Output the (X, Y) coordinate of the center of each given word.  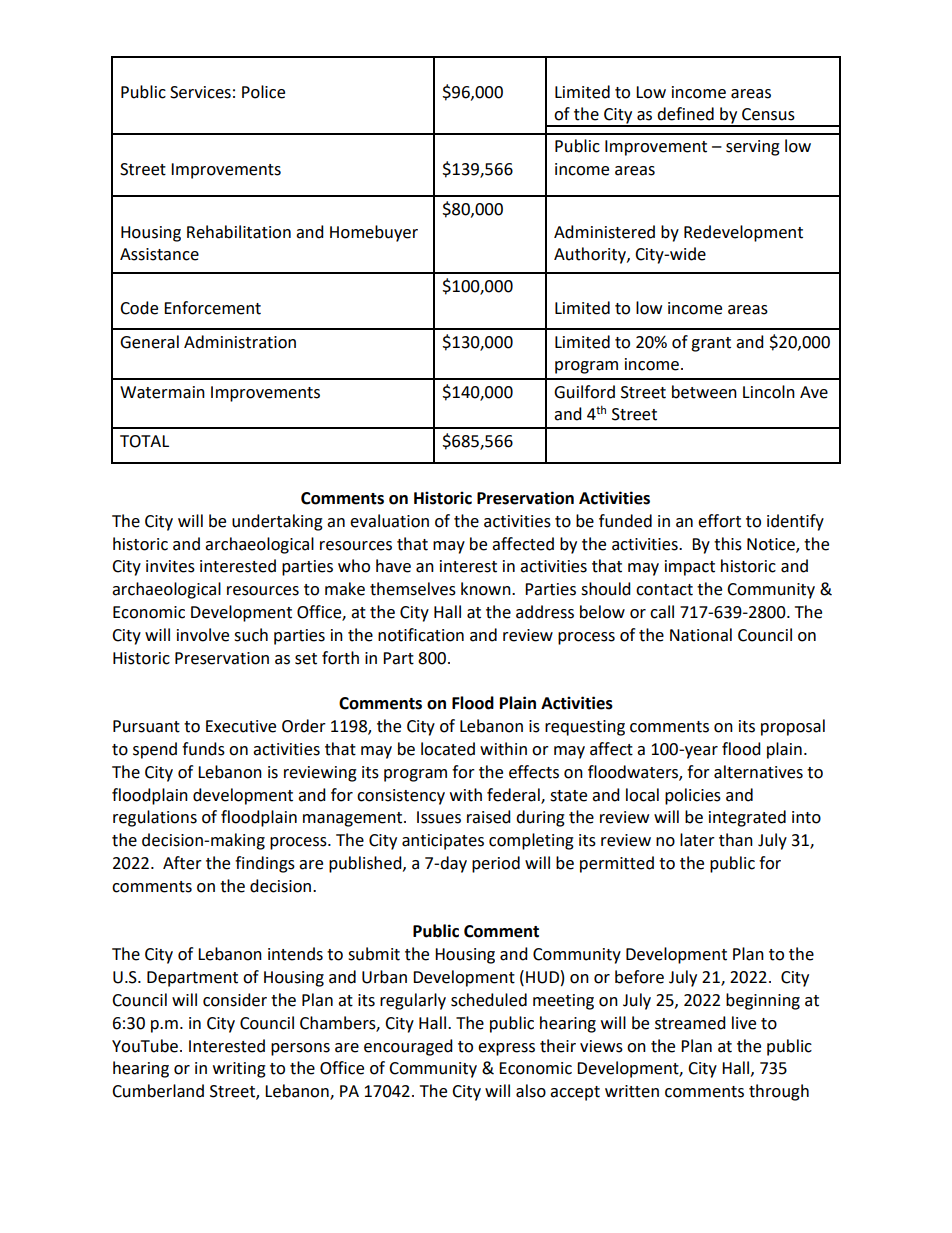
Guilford (584, 392)
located (448, 749)
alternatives (758, 772)
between (704, 392)
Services (200, 92)
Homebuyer (374, 233)
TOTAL (144, 441)
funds (203, 749)
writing (239, 1070)
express (506, 1049)
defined (685, 114)
